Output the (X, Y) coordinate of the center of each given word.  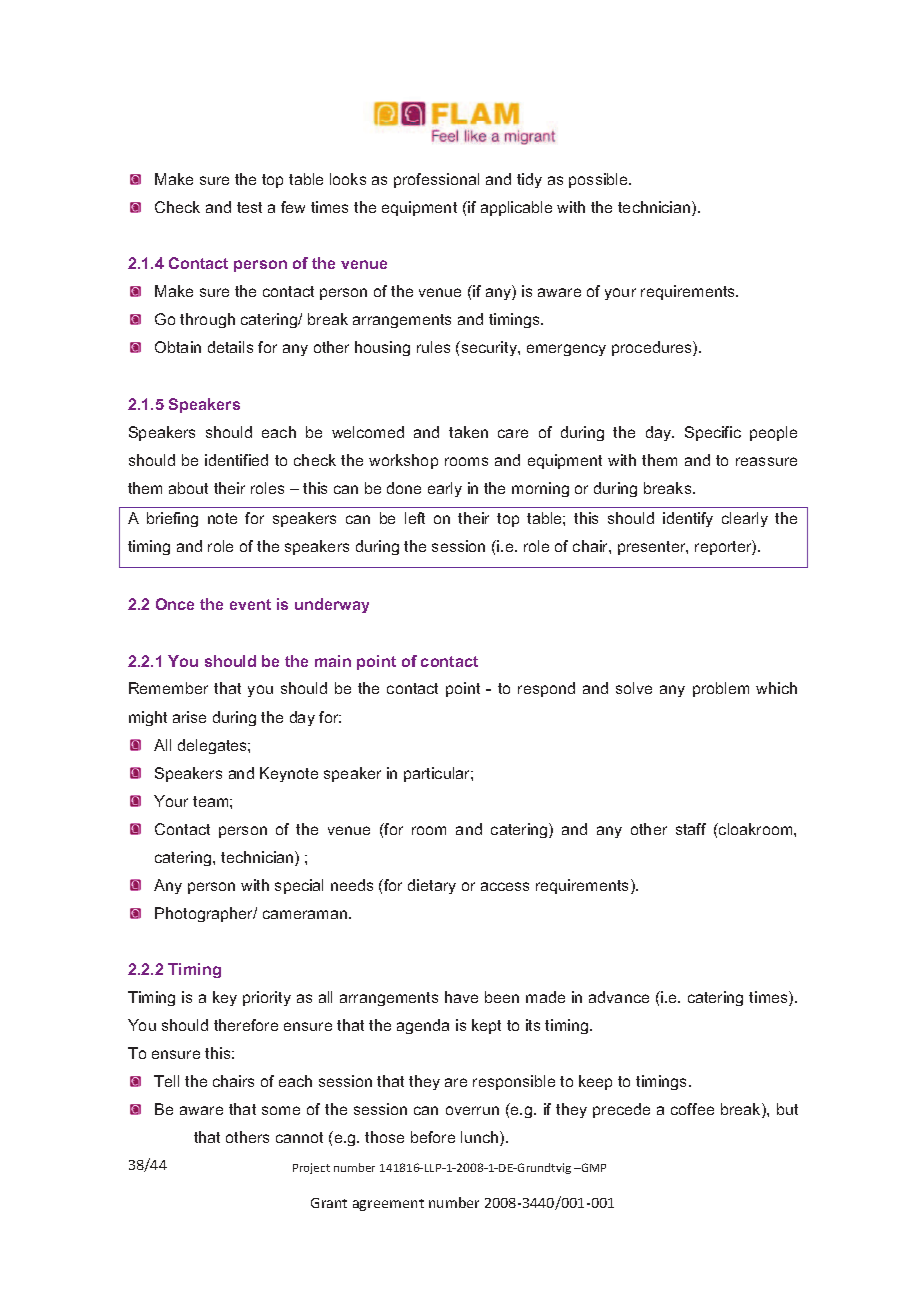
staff (691, 829)
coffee (692, 1109)
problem (721, 689)
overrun (472, 1110)
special (299, 886)
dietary (432, 886)
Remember (168, 688)
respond (546, 689)
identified (236, 460)
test (249, 207)
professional (436, 180)
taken (468, 432)
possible (599, 180)
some (281, 1110)
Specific (713, 433)
